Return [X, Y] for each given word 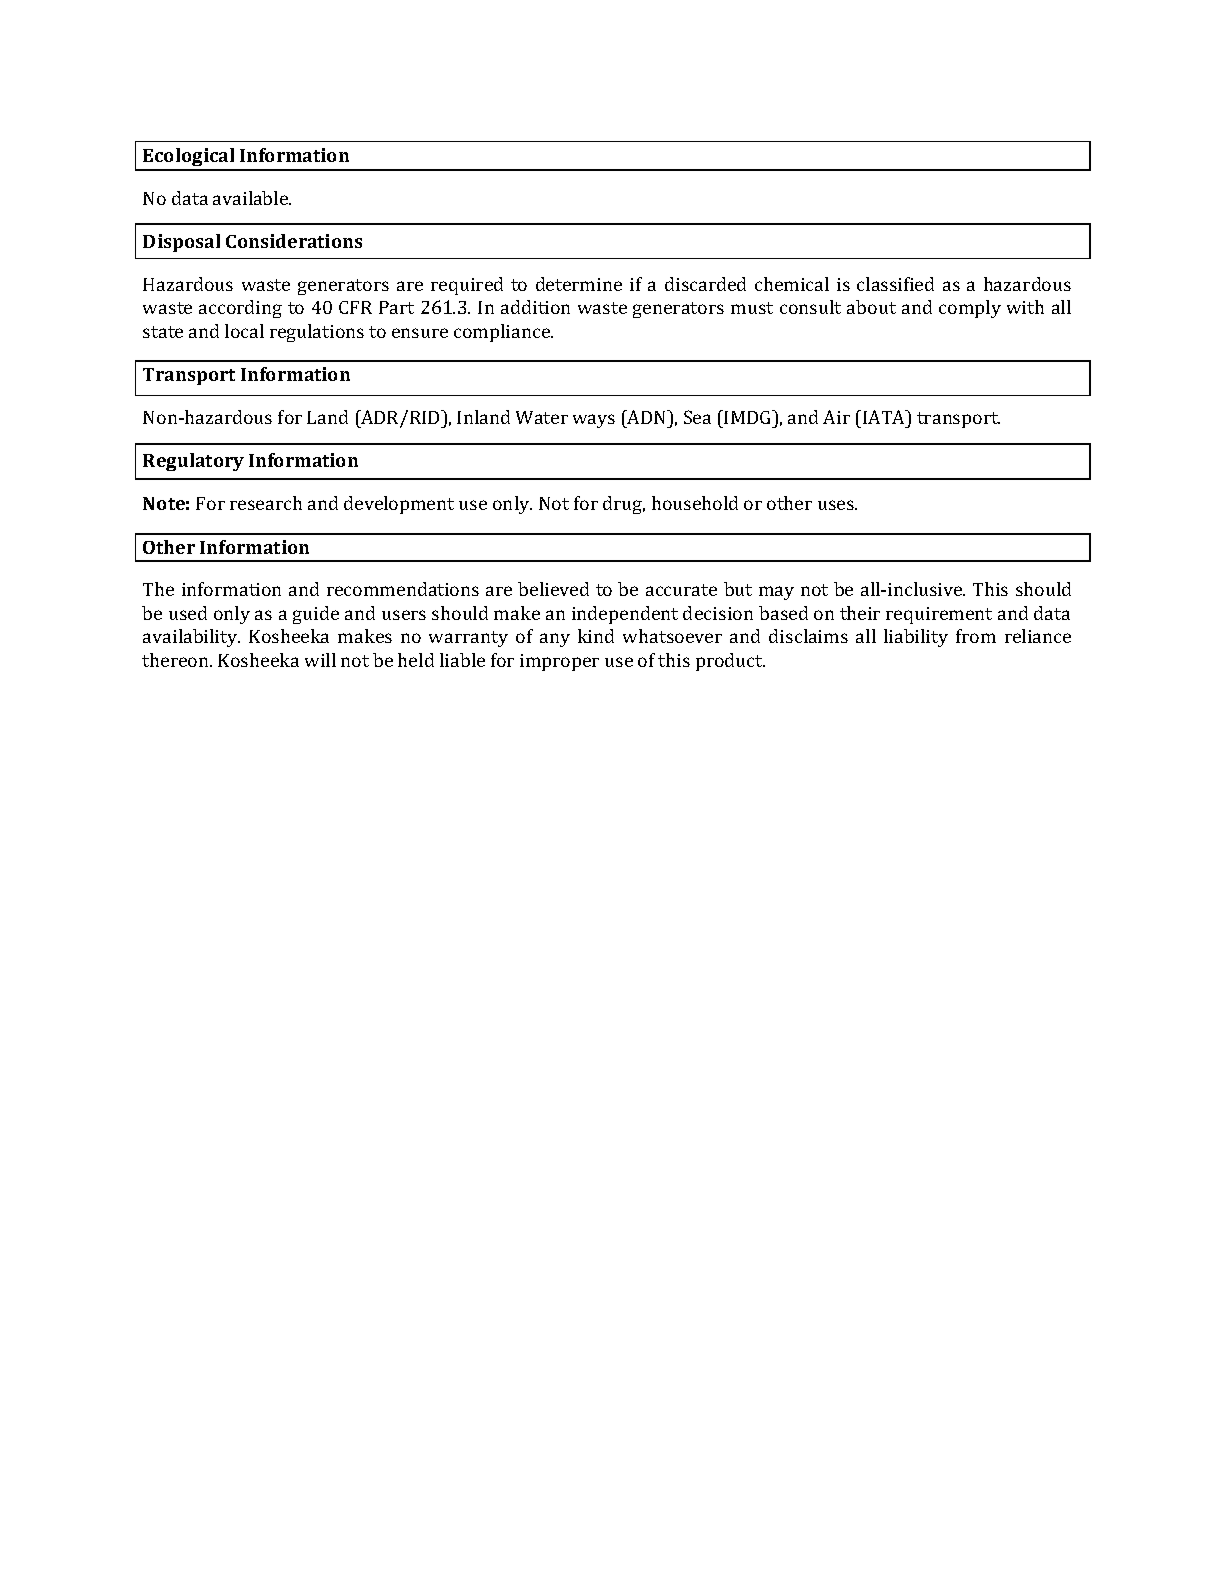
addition [535, 307]
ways [594, 421]
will [320, 660]
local [244, 331]
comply [970, 309]
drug [624, 505]
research [266, 503]
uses [837, 505]
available [252, 198]
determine [579, 284]
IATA [885, 417]
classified [895, 284]
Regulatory [193, 462]
